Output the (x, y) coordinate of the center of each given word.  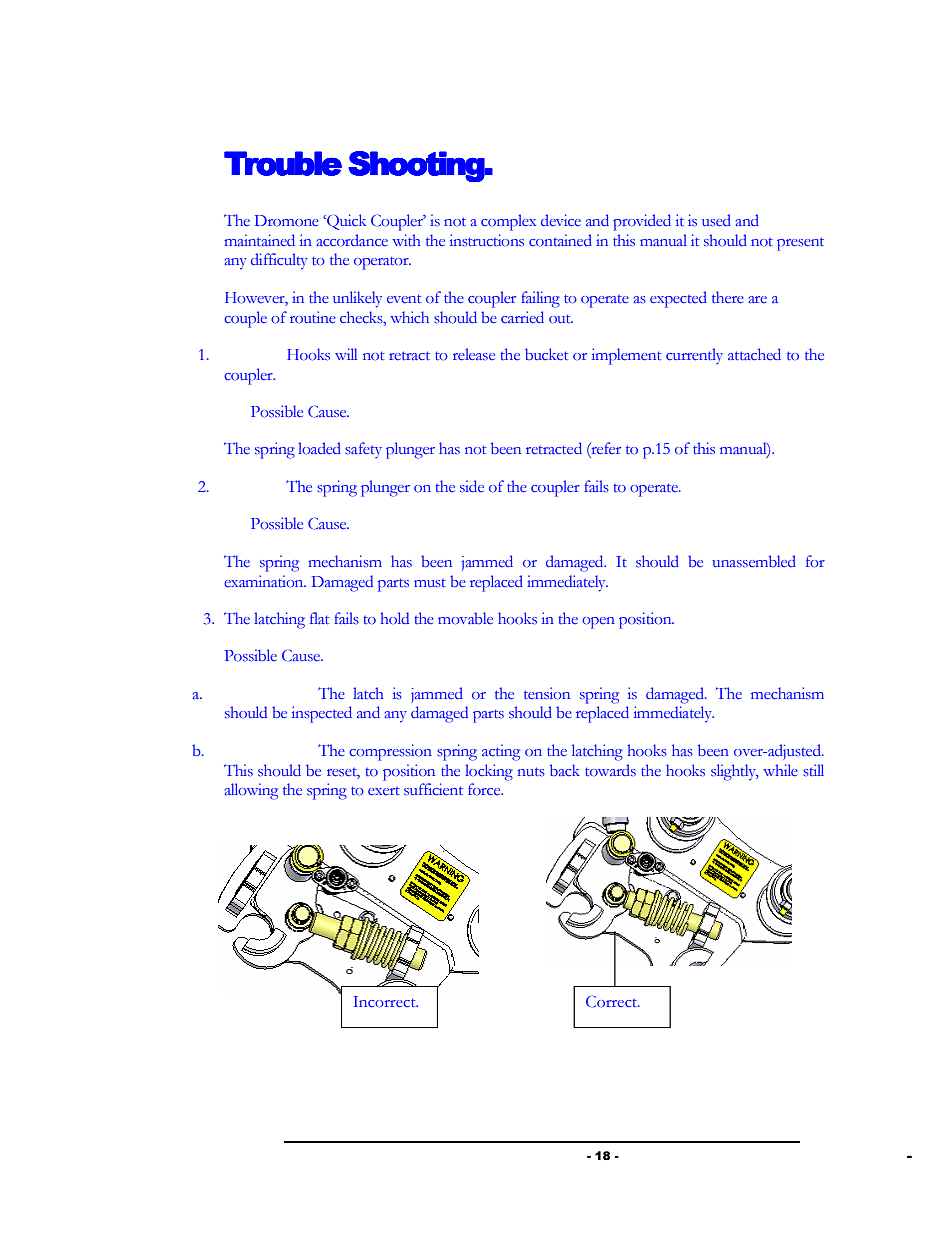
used (716, 220)
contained (560, 240)
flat (319, 618)
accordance (352, 240)
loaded (319, 448)
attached (754, 354)
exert (384, 791)
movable (465, 618)
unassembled (754, 561)
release (474, 354)
